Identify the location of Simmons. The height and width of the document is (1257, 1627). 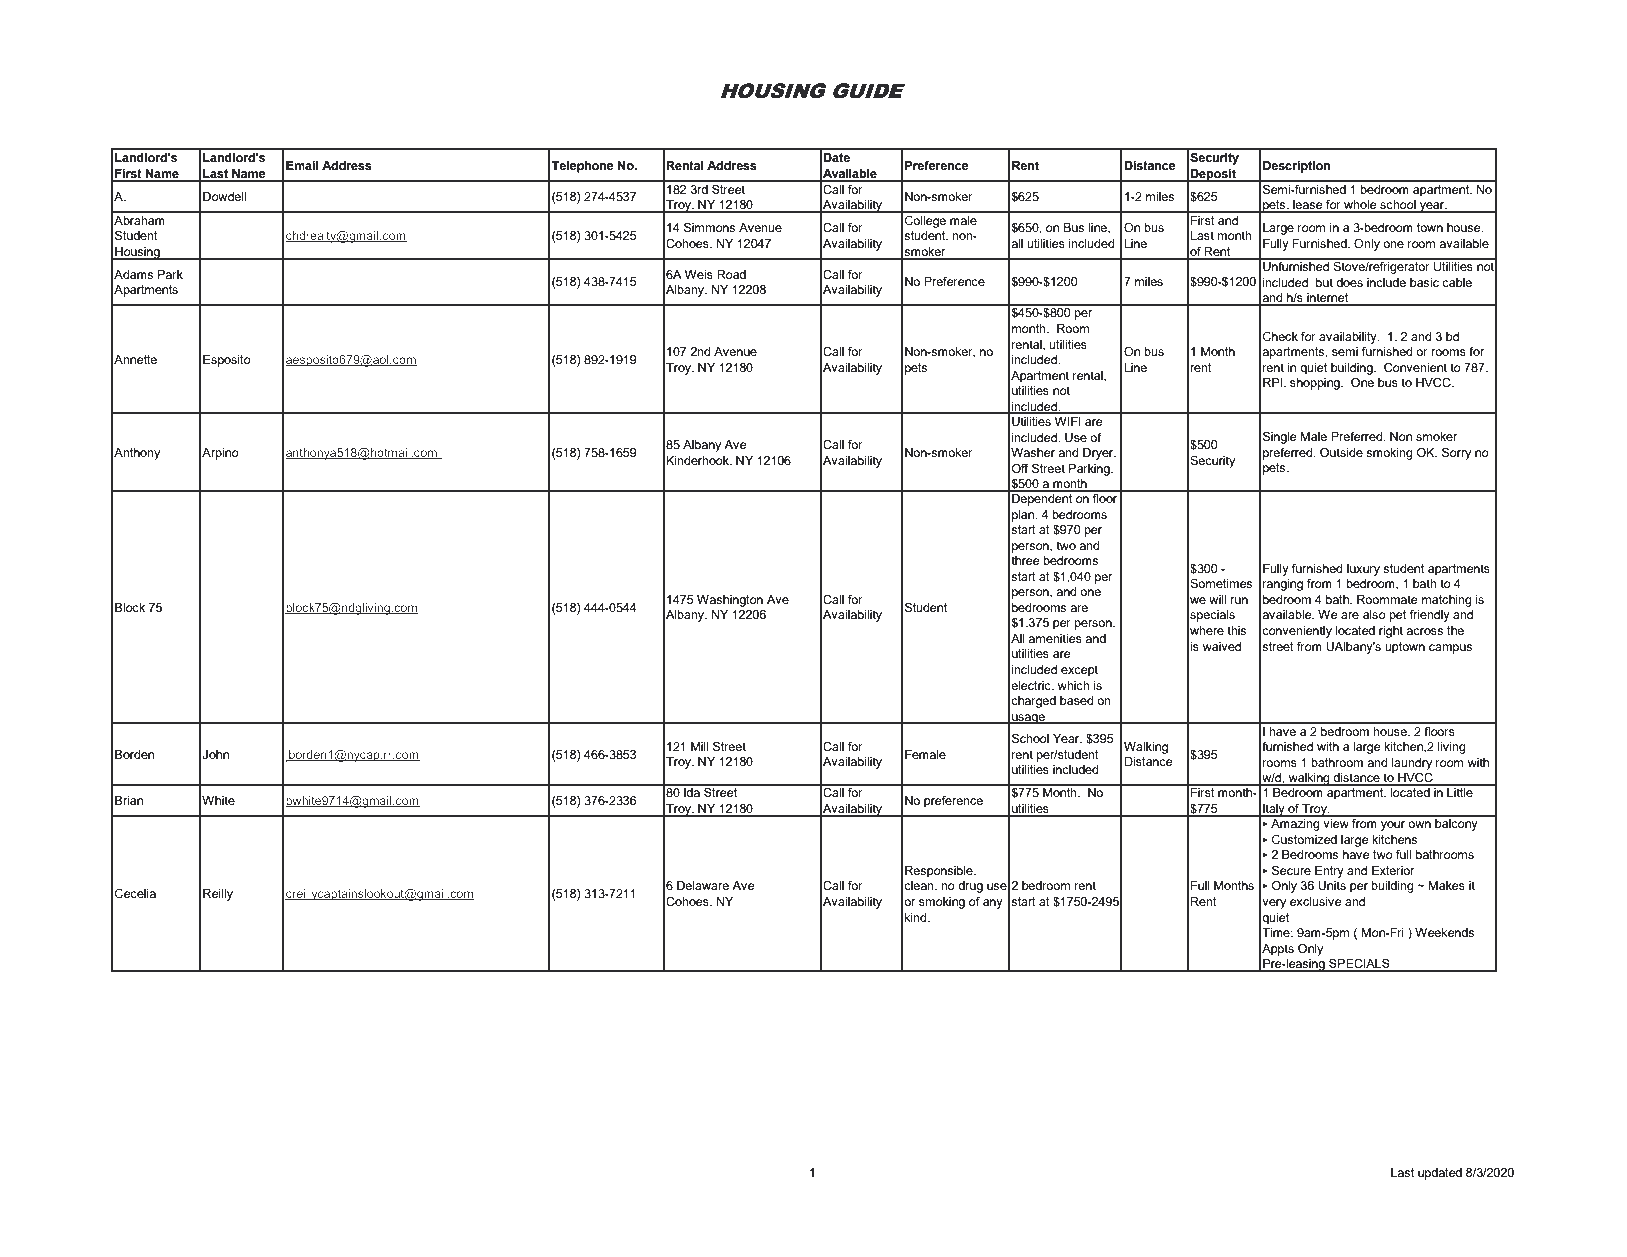
(709, 227).
